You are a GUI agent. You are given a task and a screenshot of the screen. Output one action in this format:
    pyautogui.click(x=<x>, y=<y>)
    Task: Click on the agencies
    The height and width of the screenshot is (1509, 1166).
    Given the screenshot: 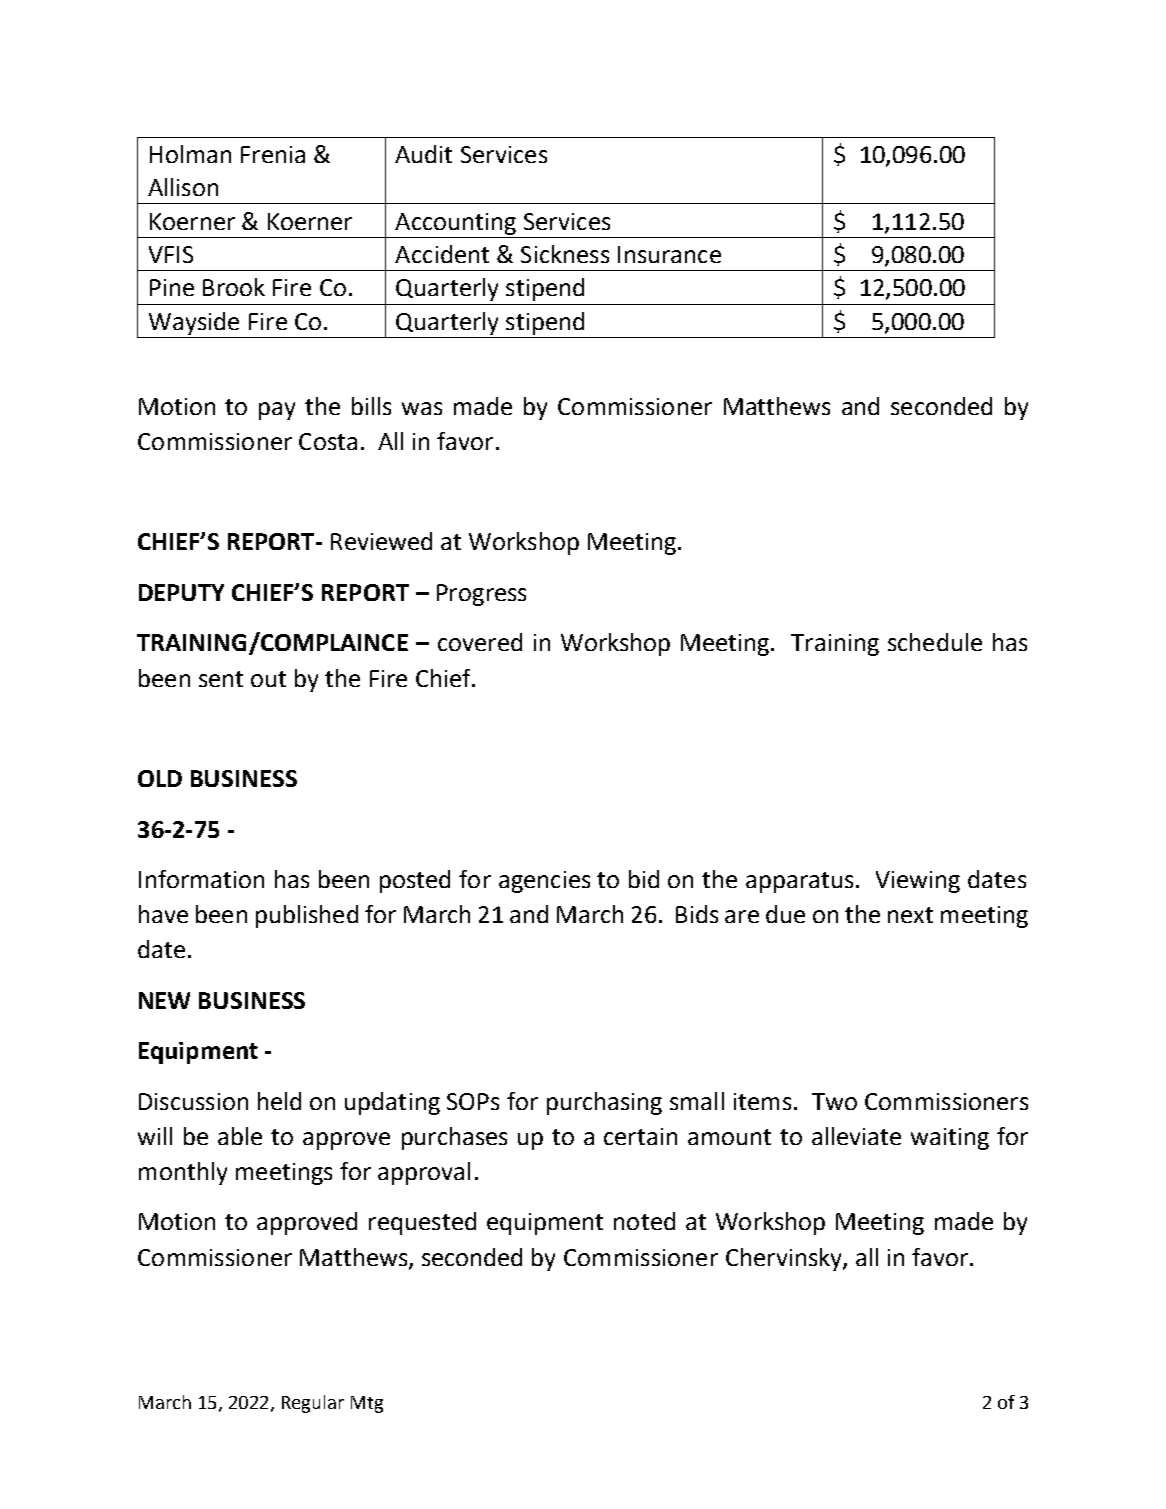 What is the action you would take?
    pyautogui.click(x=544, y=882)
